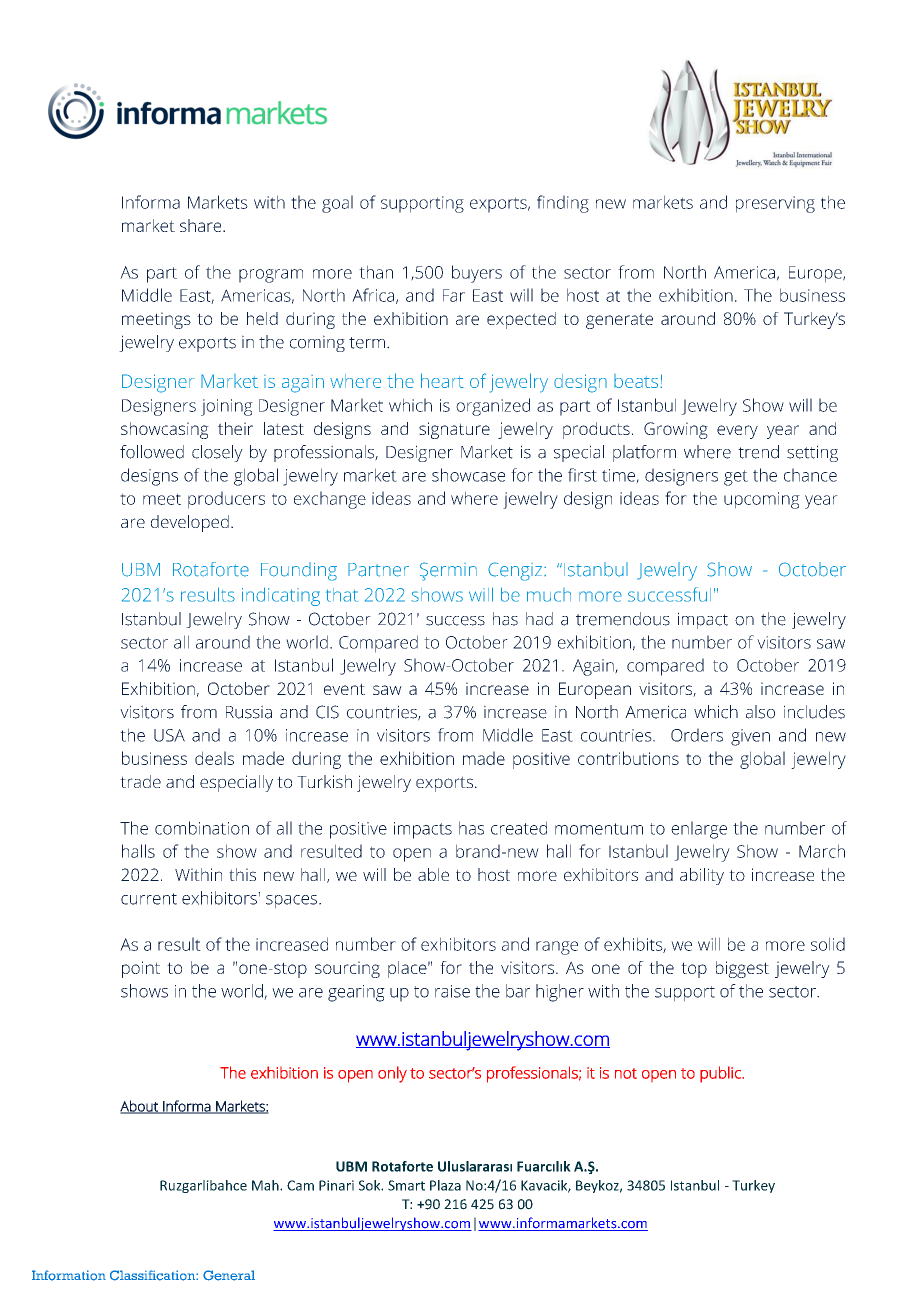 Image resolution: width=924 pixels, height=1307 pixels. I want to click on raise, so click(452, 991).
